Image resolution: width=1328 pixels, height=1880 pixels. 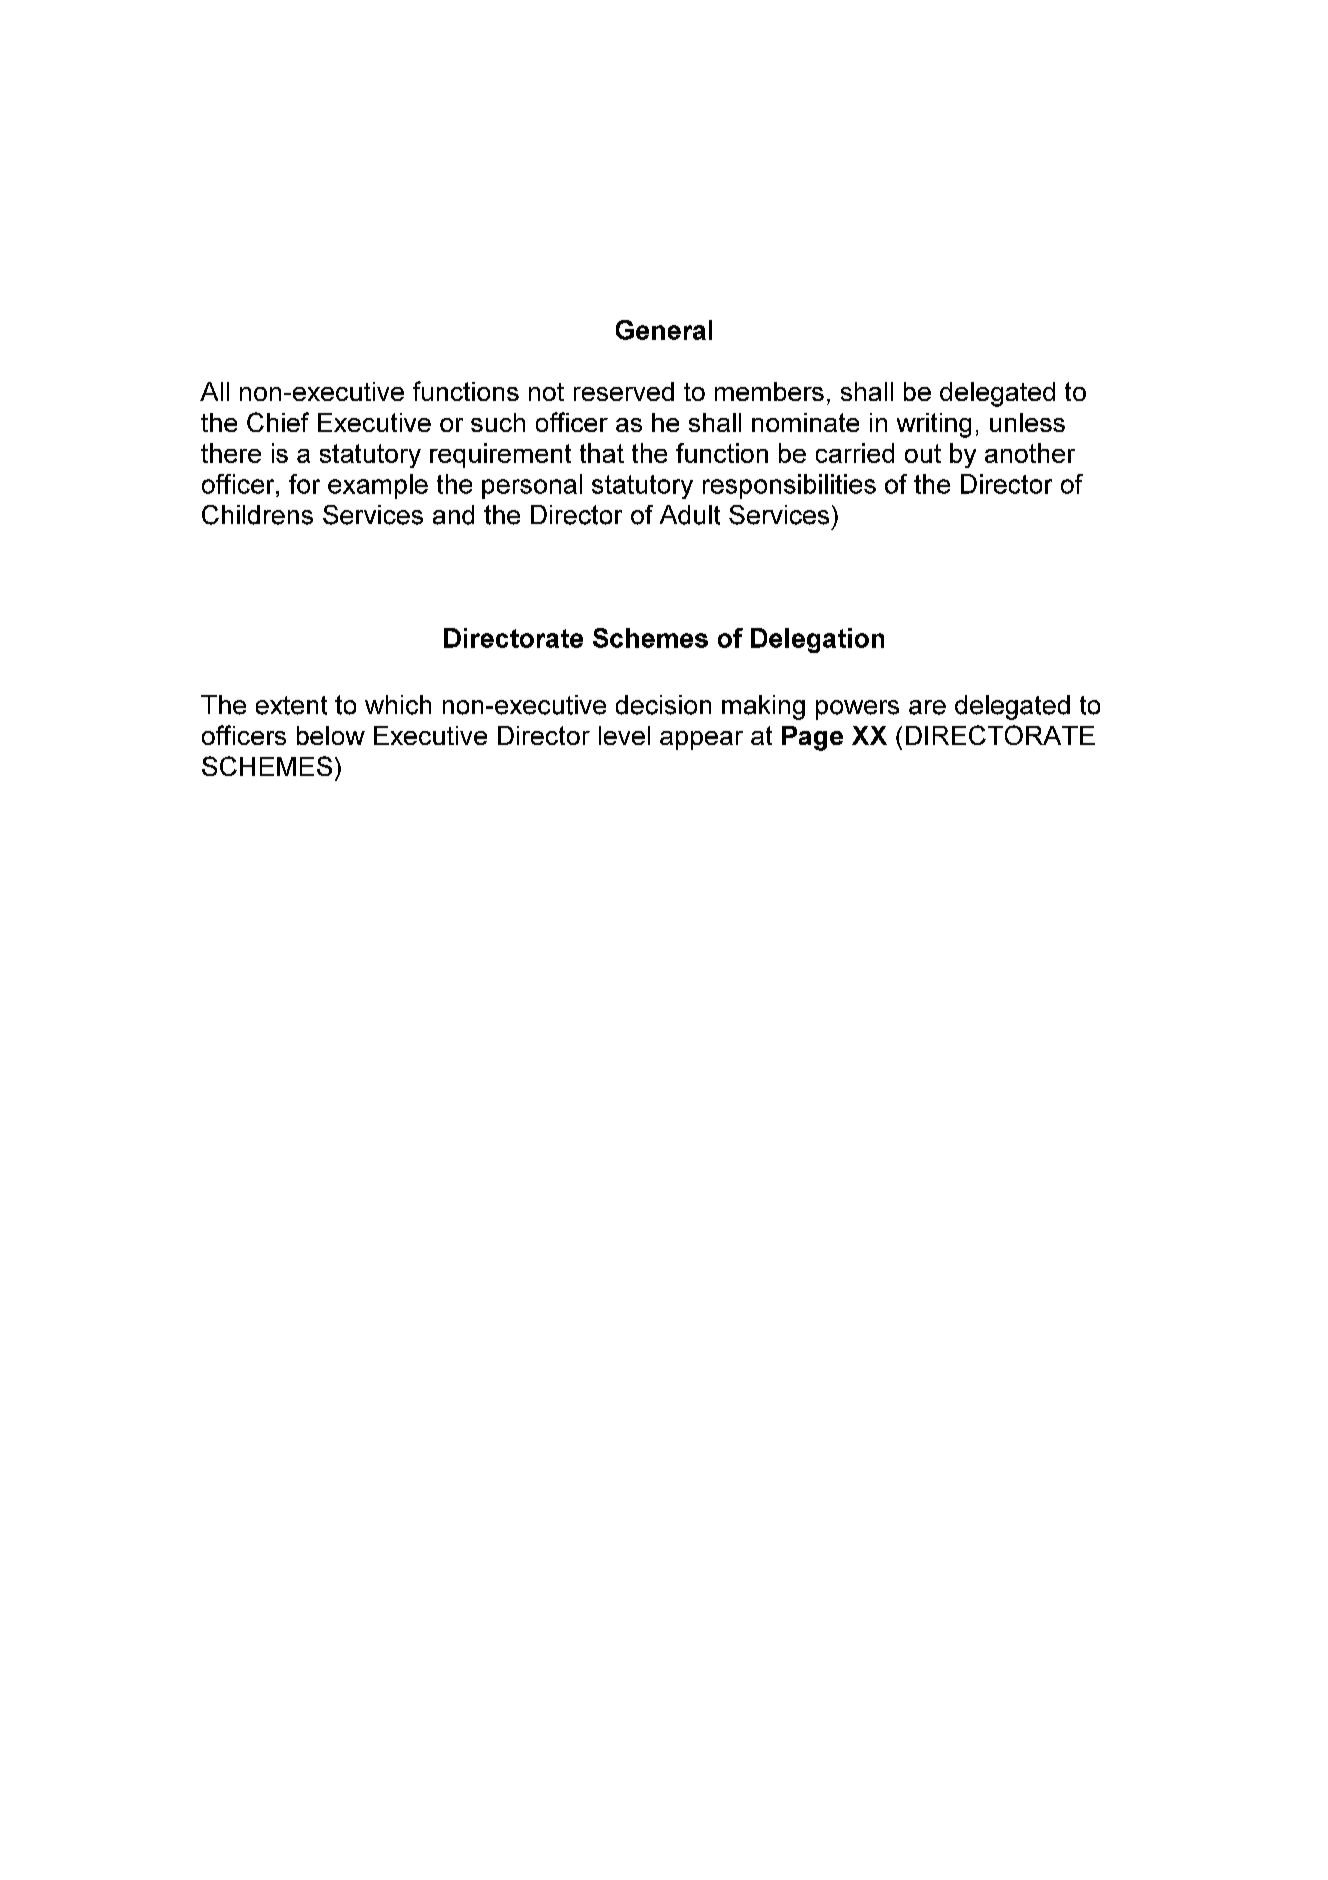 What do you see at coordinates (278, 422) in the screenshot?
I see `Chief` at bounding box center [278, 422].
